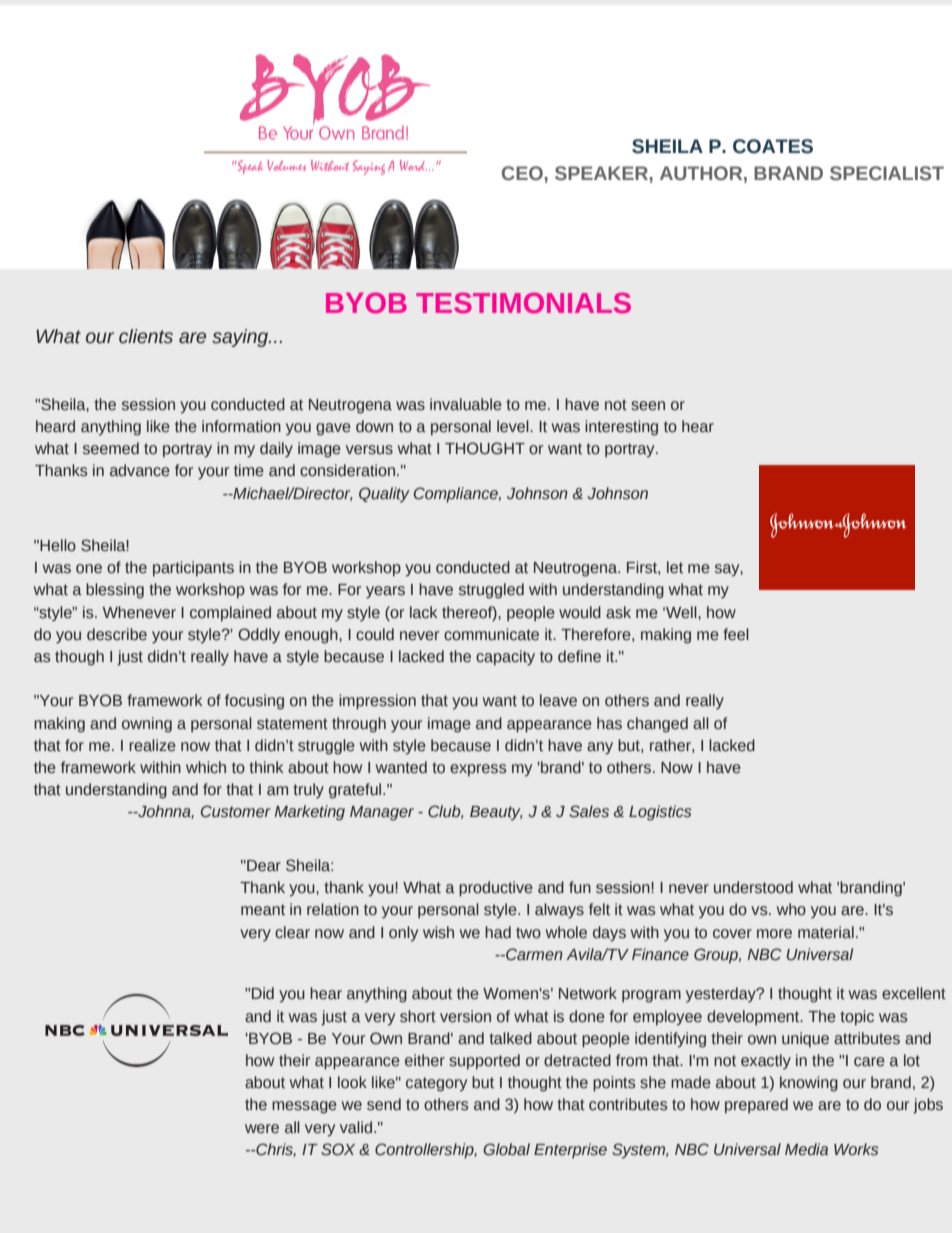 This screenshot has width=952, height=1233. What do you see at coordinates (236, 811) in the screenshot?
I see `Customer` at bounding box center [236, 811].
